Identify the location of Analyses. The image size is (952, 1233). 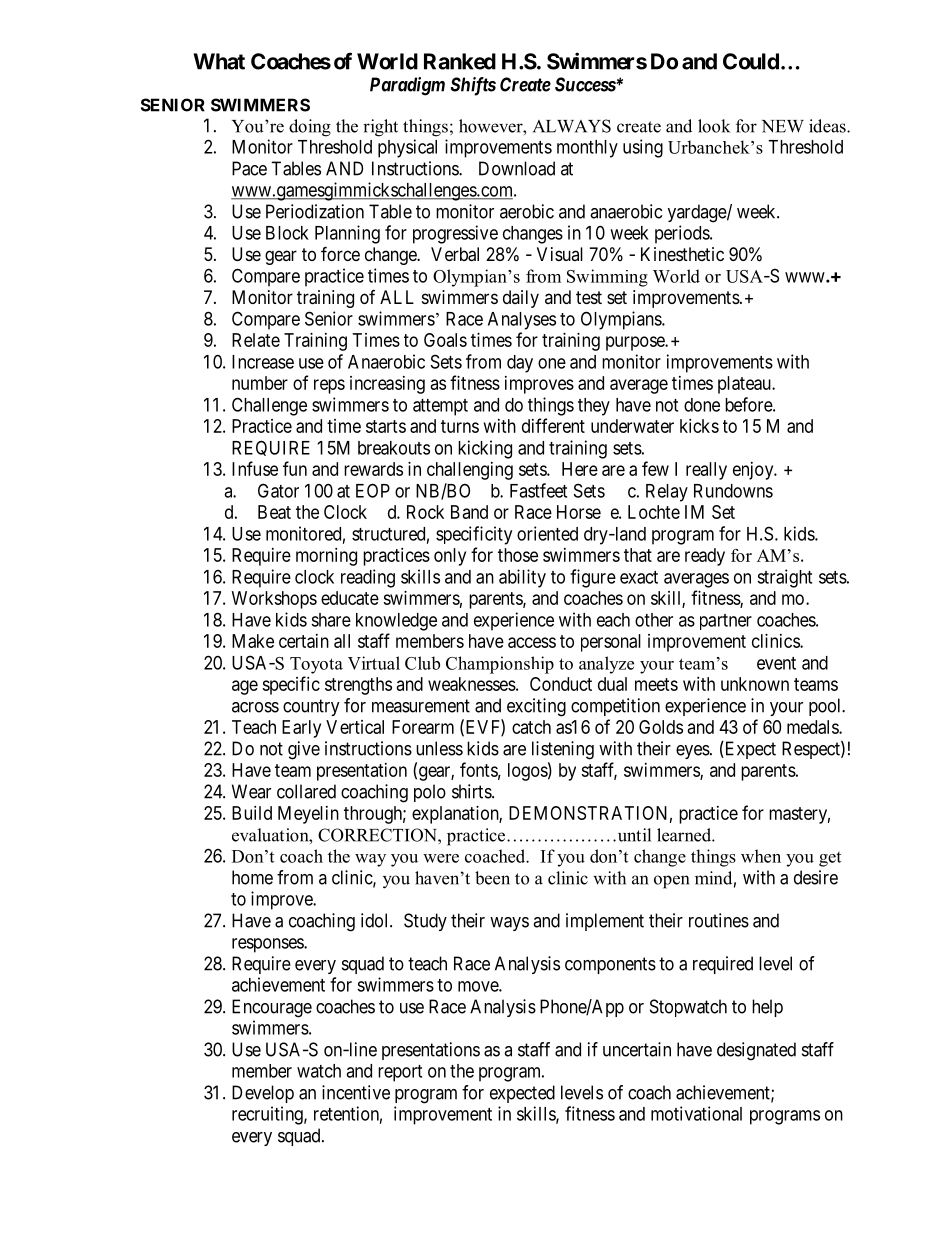
(522, 321).
